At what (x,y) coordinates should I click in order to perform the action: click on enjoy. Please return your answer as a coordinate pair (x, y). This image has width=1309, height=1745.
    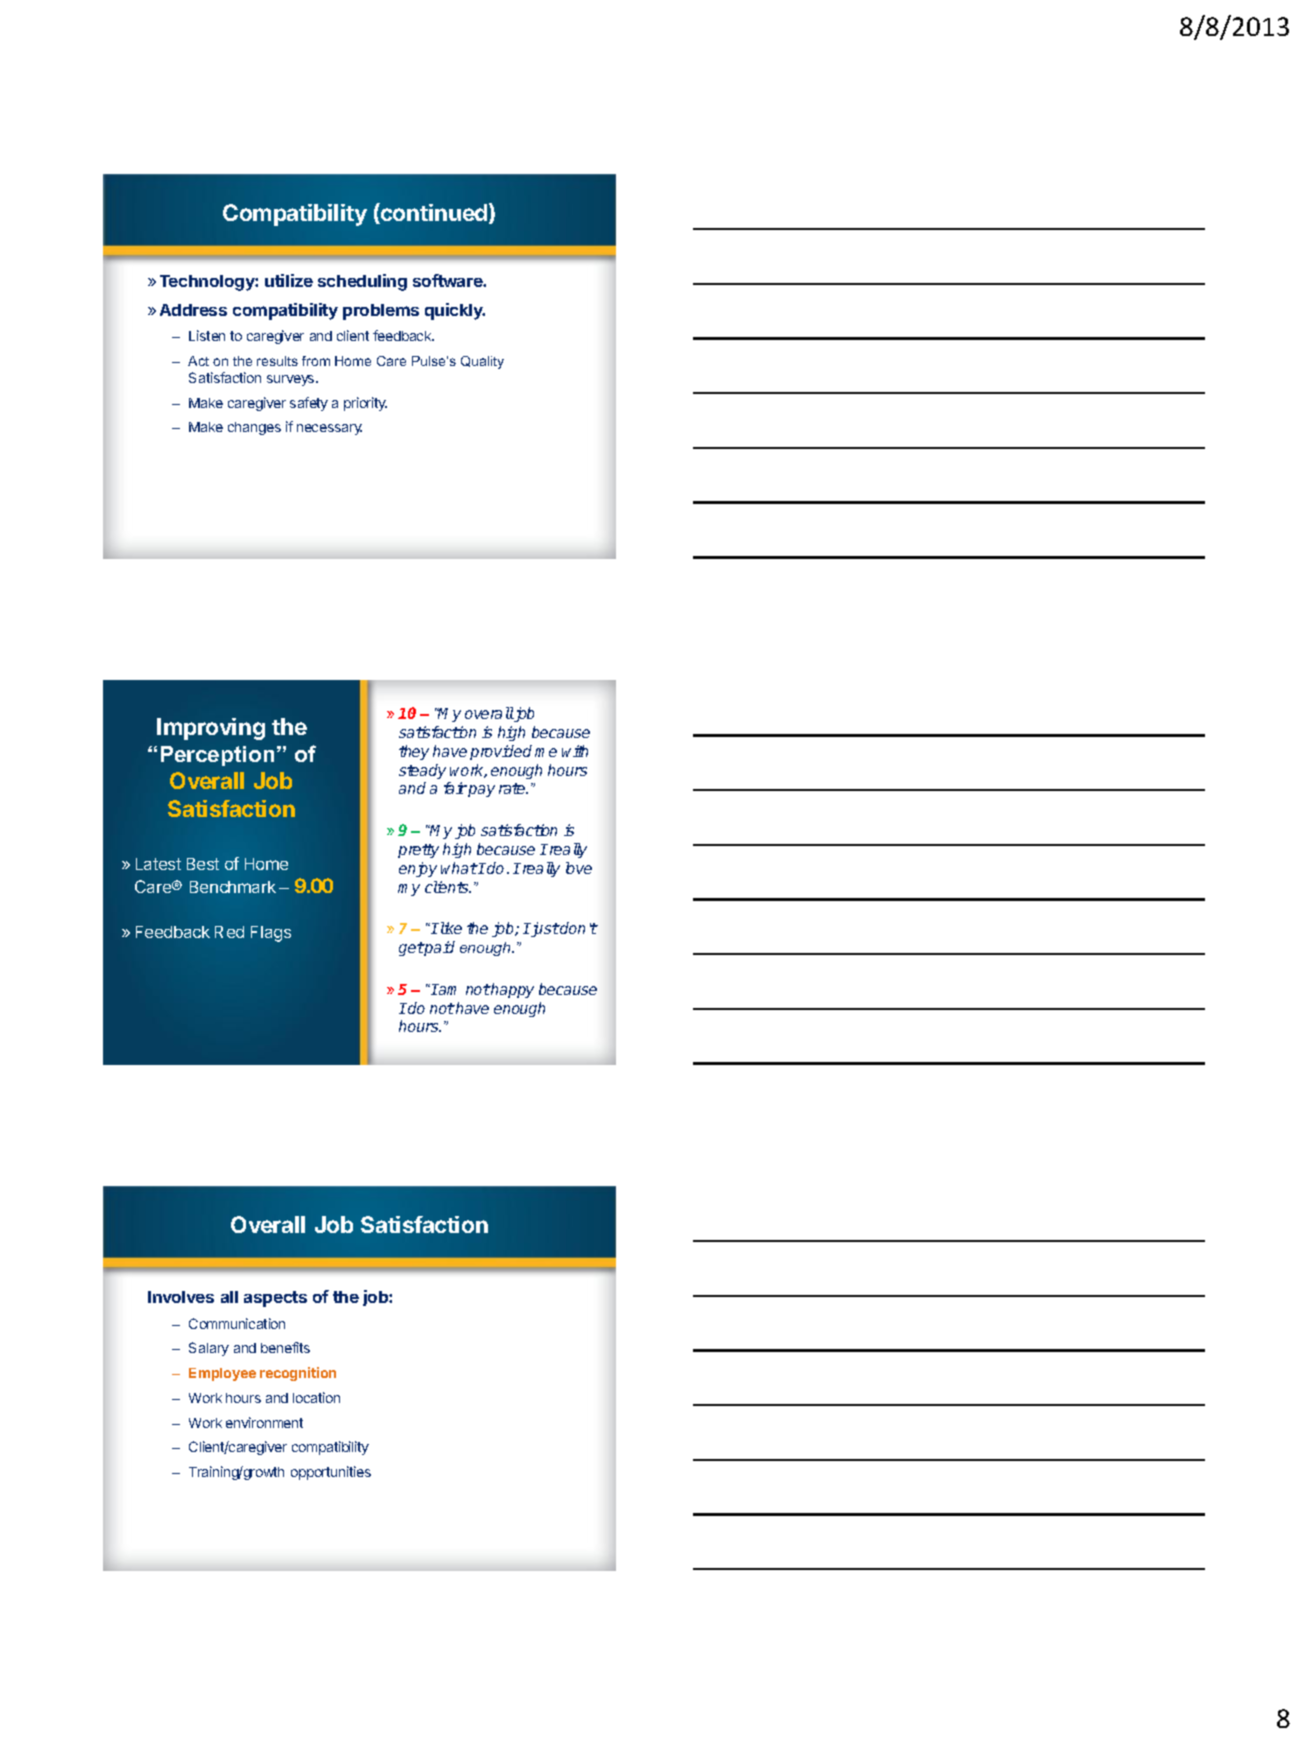
    Looking at the image, I should click on (418, 869).
